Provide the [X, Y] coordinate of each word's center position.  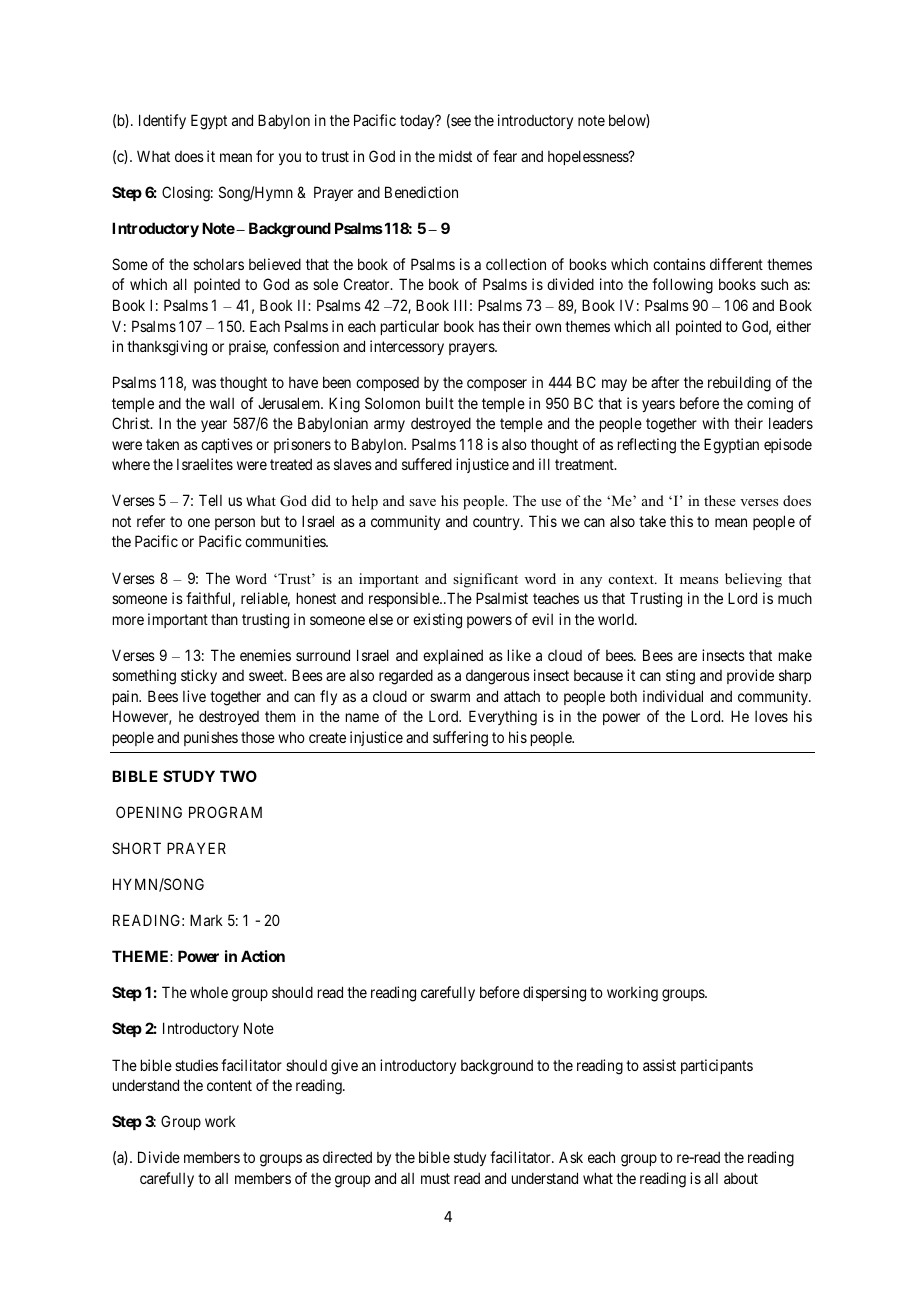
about [741, 1178]
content [229, 1085]
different [736, 264]
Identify [162, 121]
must [435, 1178]
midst [455, 156]
